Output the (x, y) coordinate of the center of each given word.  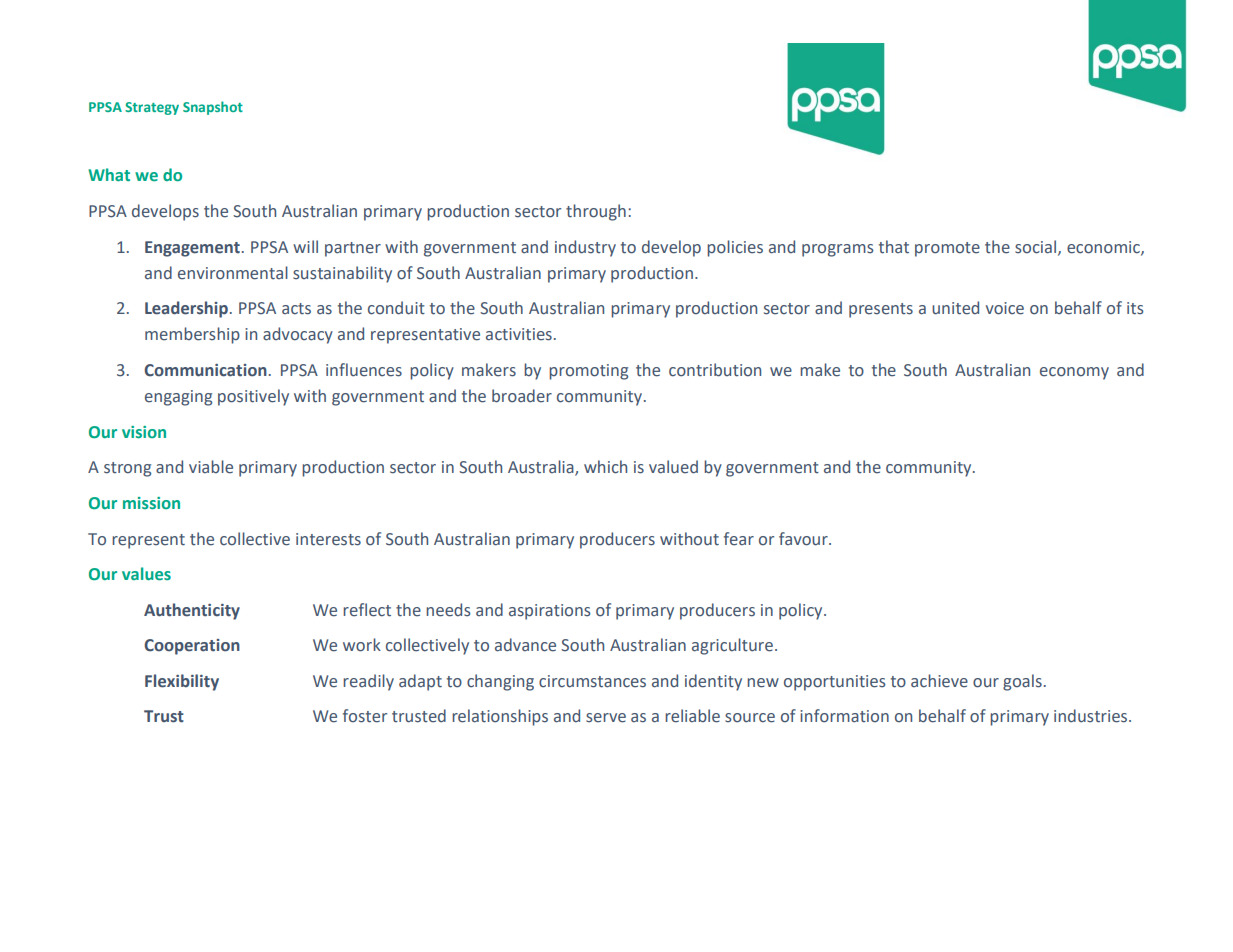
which (605, 467)
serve (606, 718)
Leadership (186, 309)
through (596, 212)
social (1037, 247)
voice (1005, 308)
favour (804, 539)
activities (519, 334)
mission (151, 503)
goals (1022, 682)
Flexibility (182, 682)
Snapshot (213, 108)
